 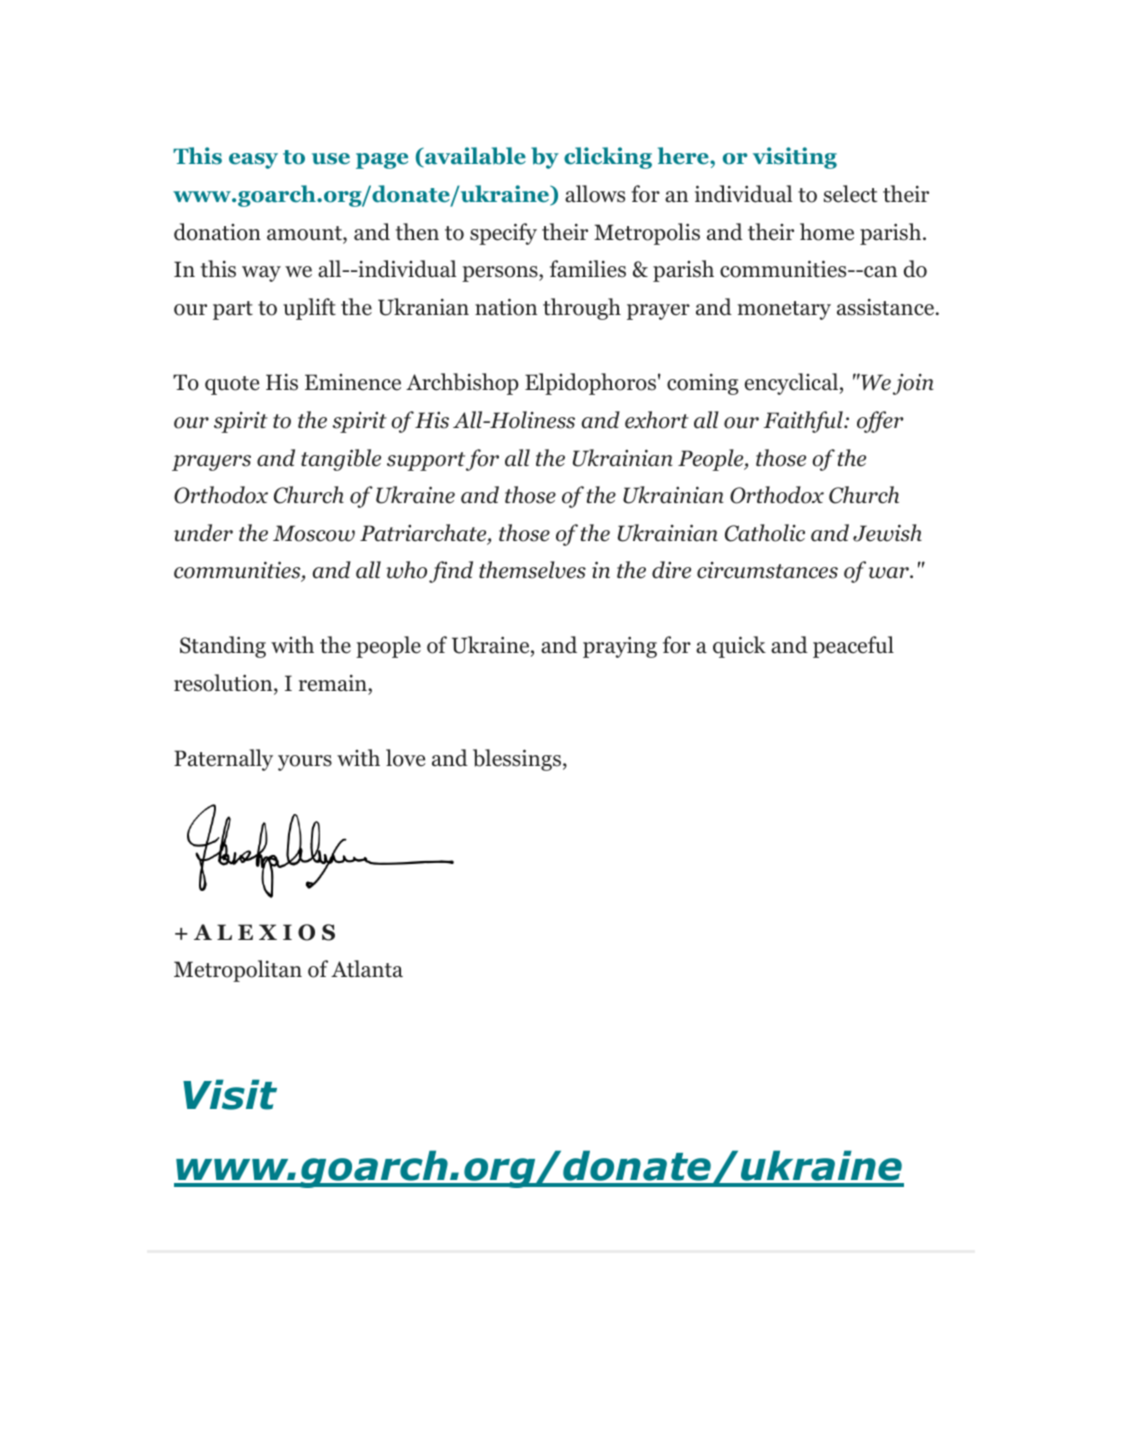 What do you see at coordinates (232, 385) in the screenshot?
I see `quote` at bounding box center [232, 385].
